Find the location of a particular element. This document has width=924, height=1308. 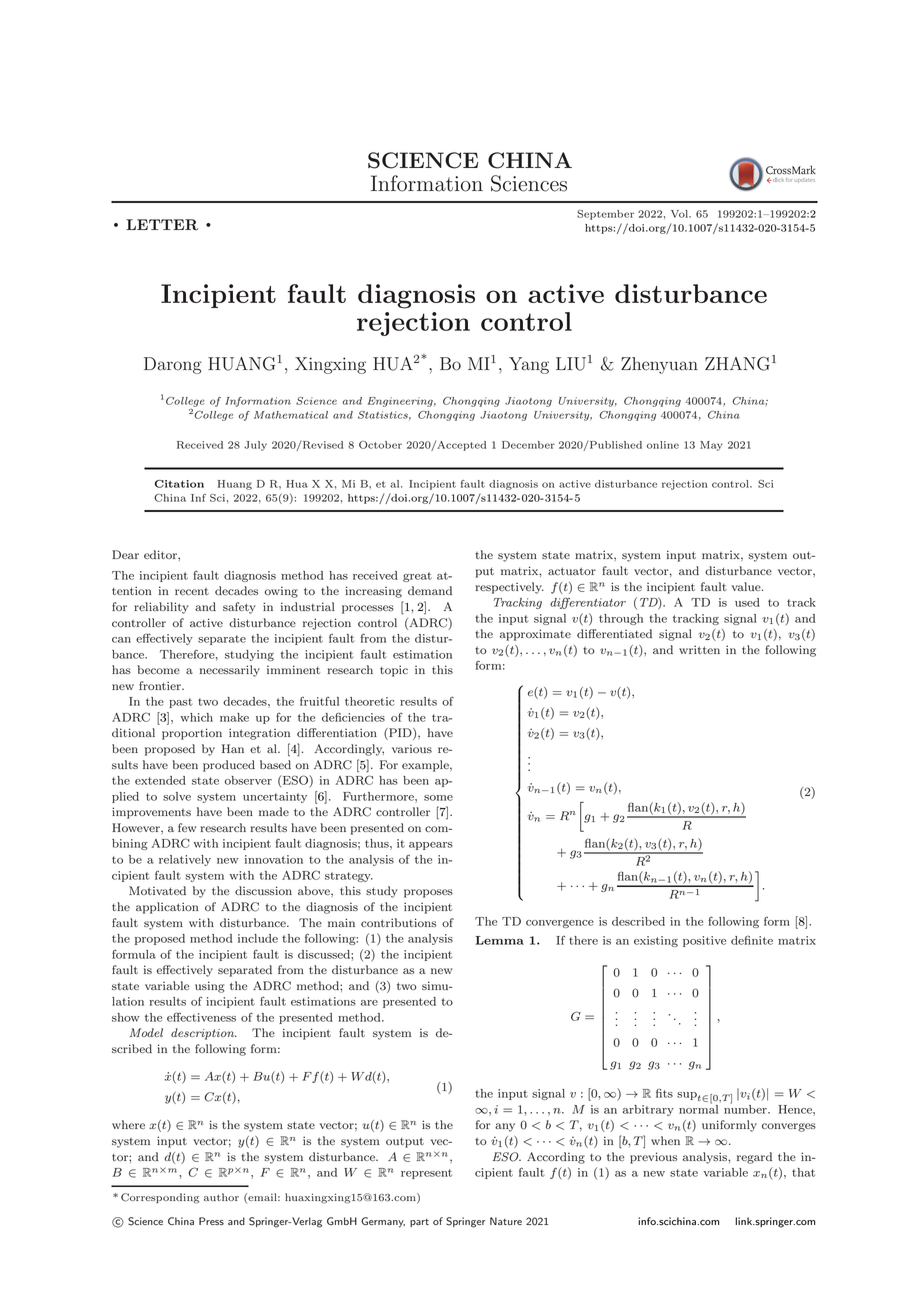

September is located at coordinates (605, 215).
